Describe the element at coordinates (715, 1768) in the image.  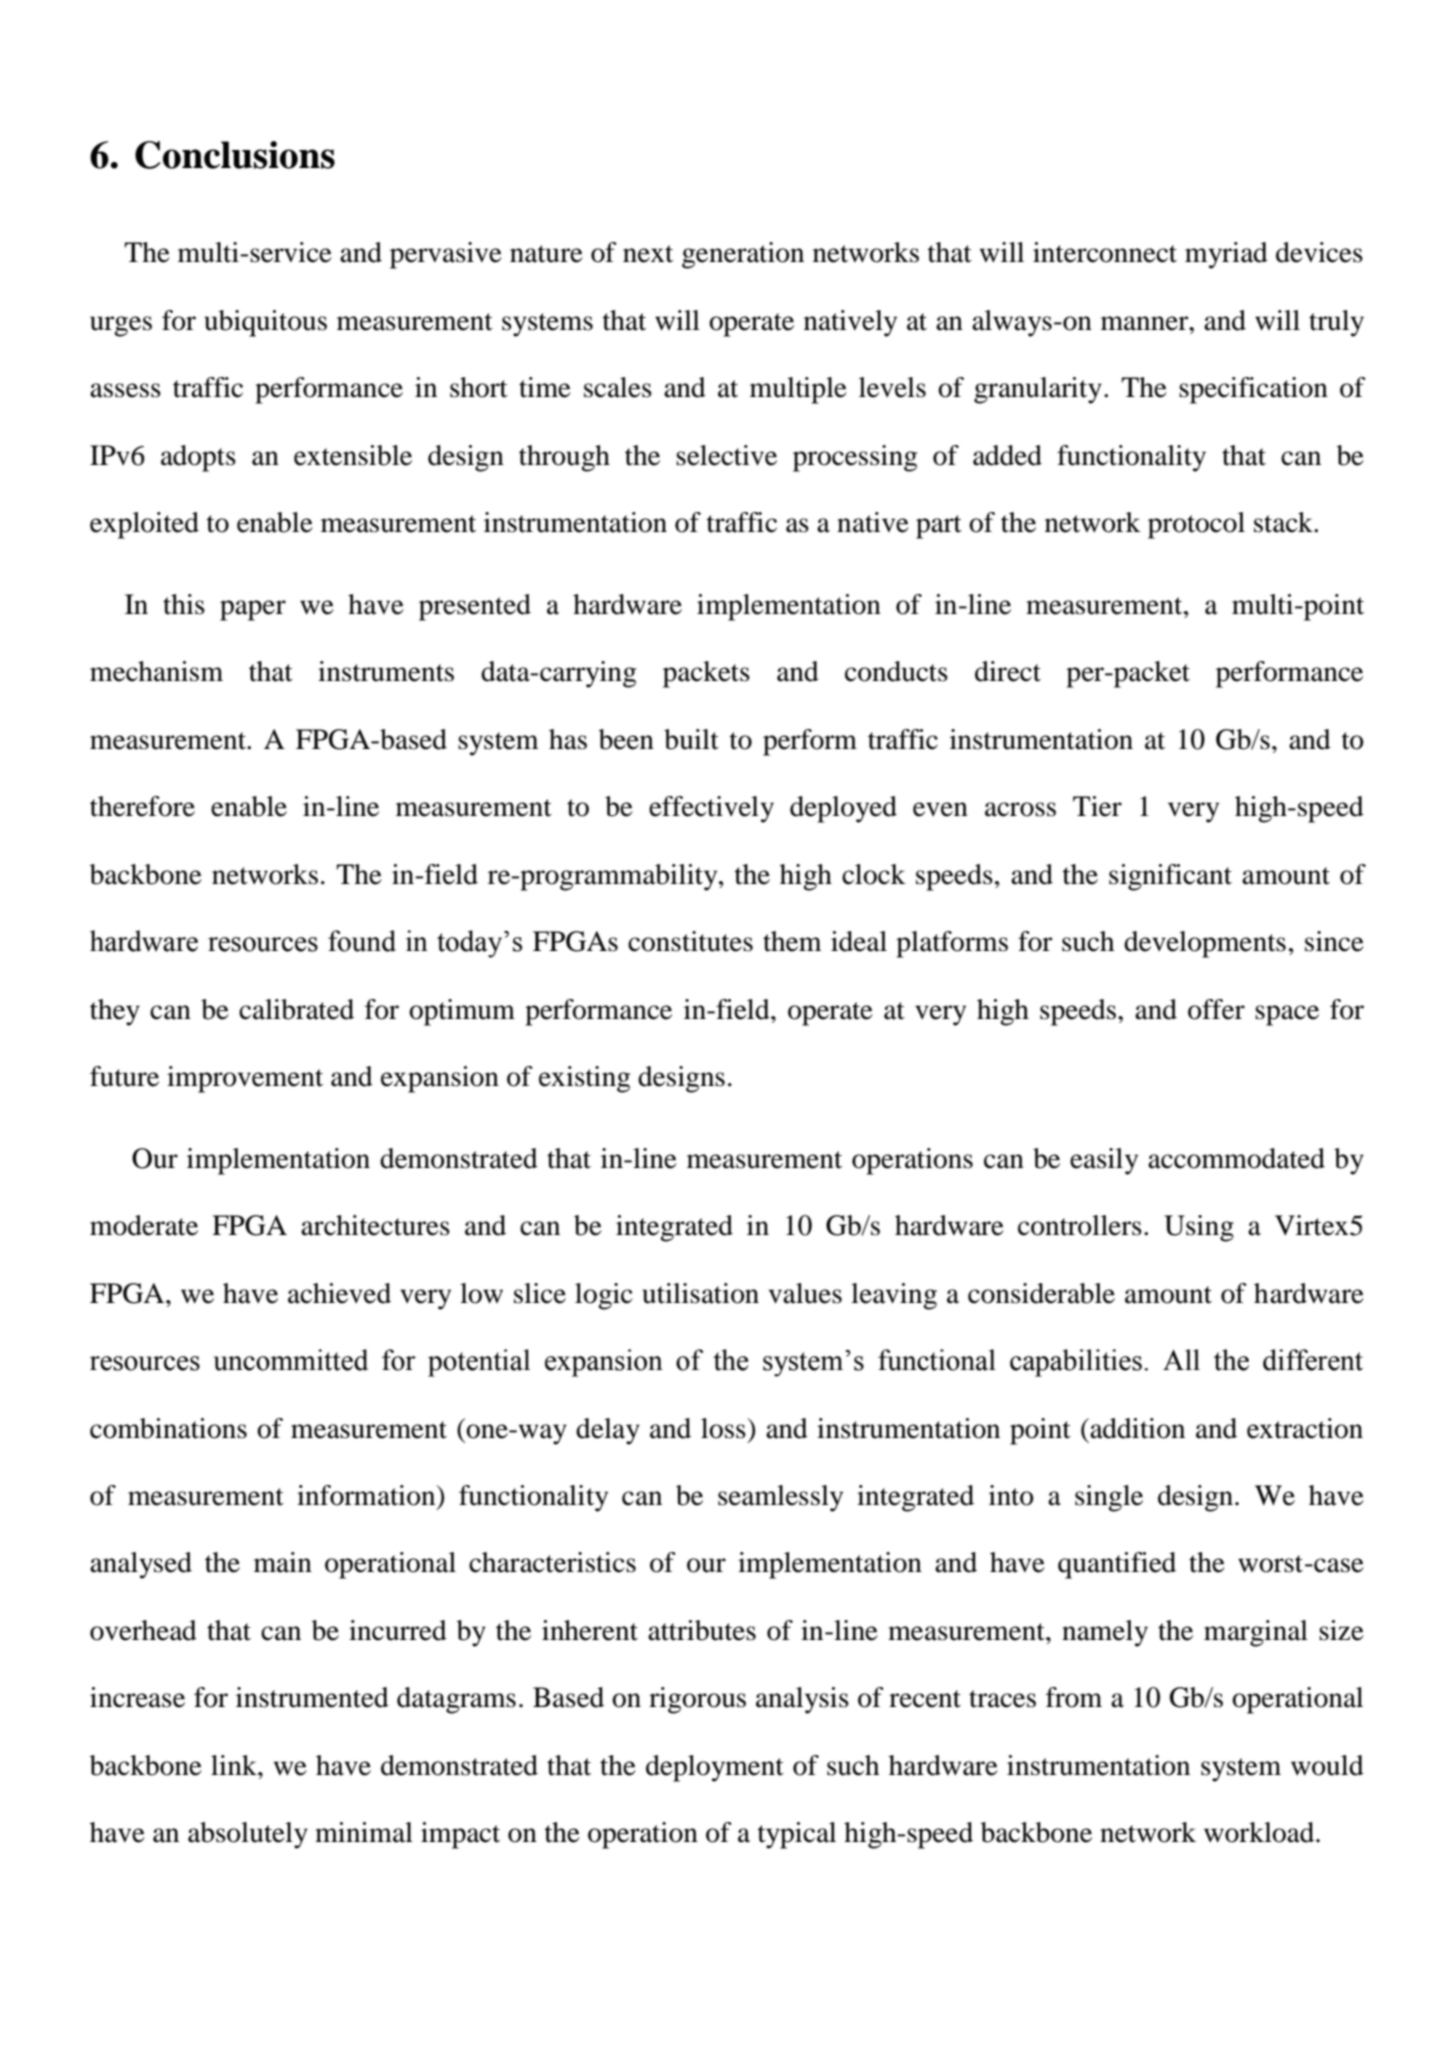
I see `deployment` at that location.
